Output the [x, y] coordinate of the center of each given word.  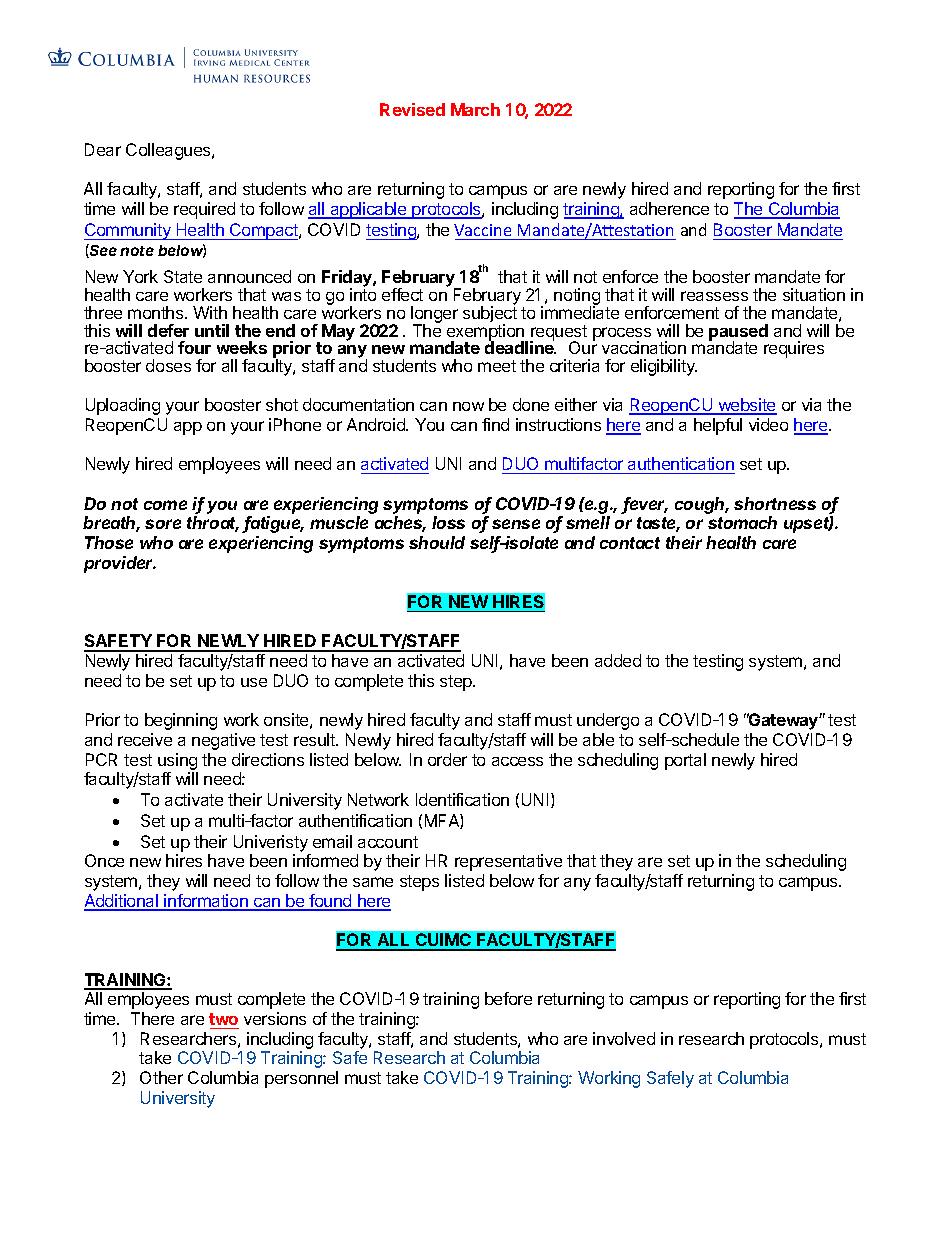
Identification [462, 799]
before [508, 998]
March [475, 109]
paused [738, 333]
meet [497, 366]
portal [685, 761]
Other [161, 1077]
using [177, 761]
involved [624, 1038]
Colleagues [169, 151]
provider [120, 564]
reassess [714, 296]
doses [168, 365]
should [437, 542]
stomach [742, 522]
